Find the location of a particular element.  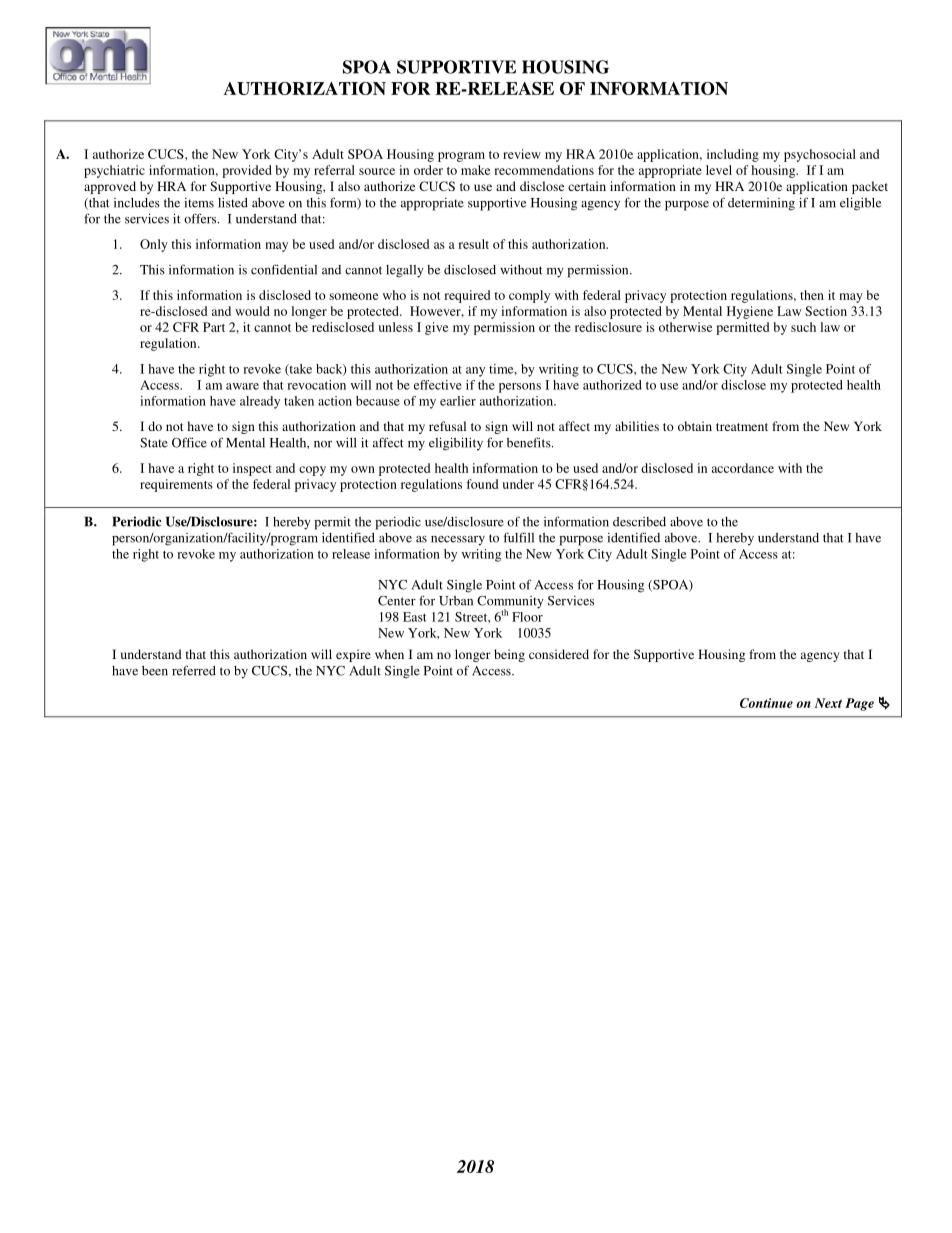

would is located at coordinates (252, 311).
